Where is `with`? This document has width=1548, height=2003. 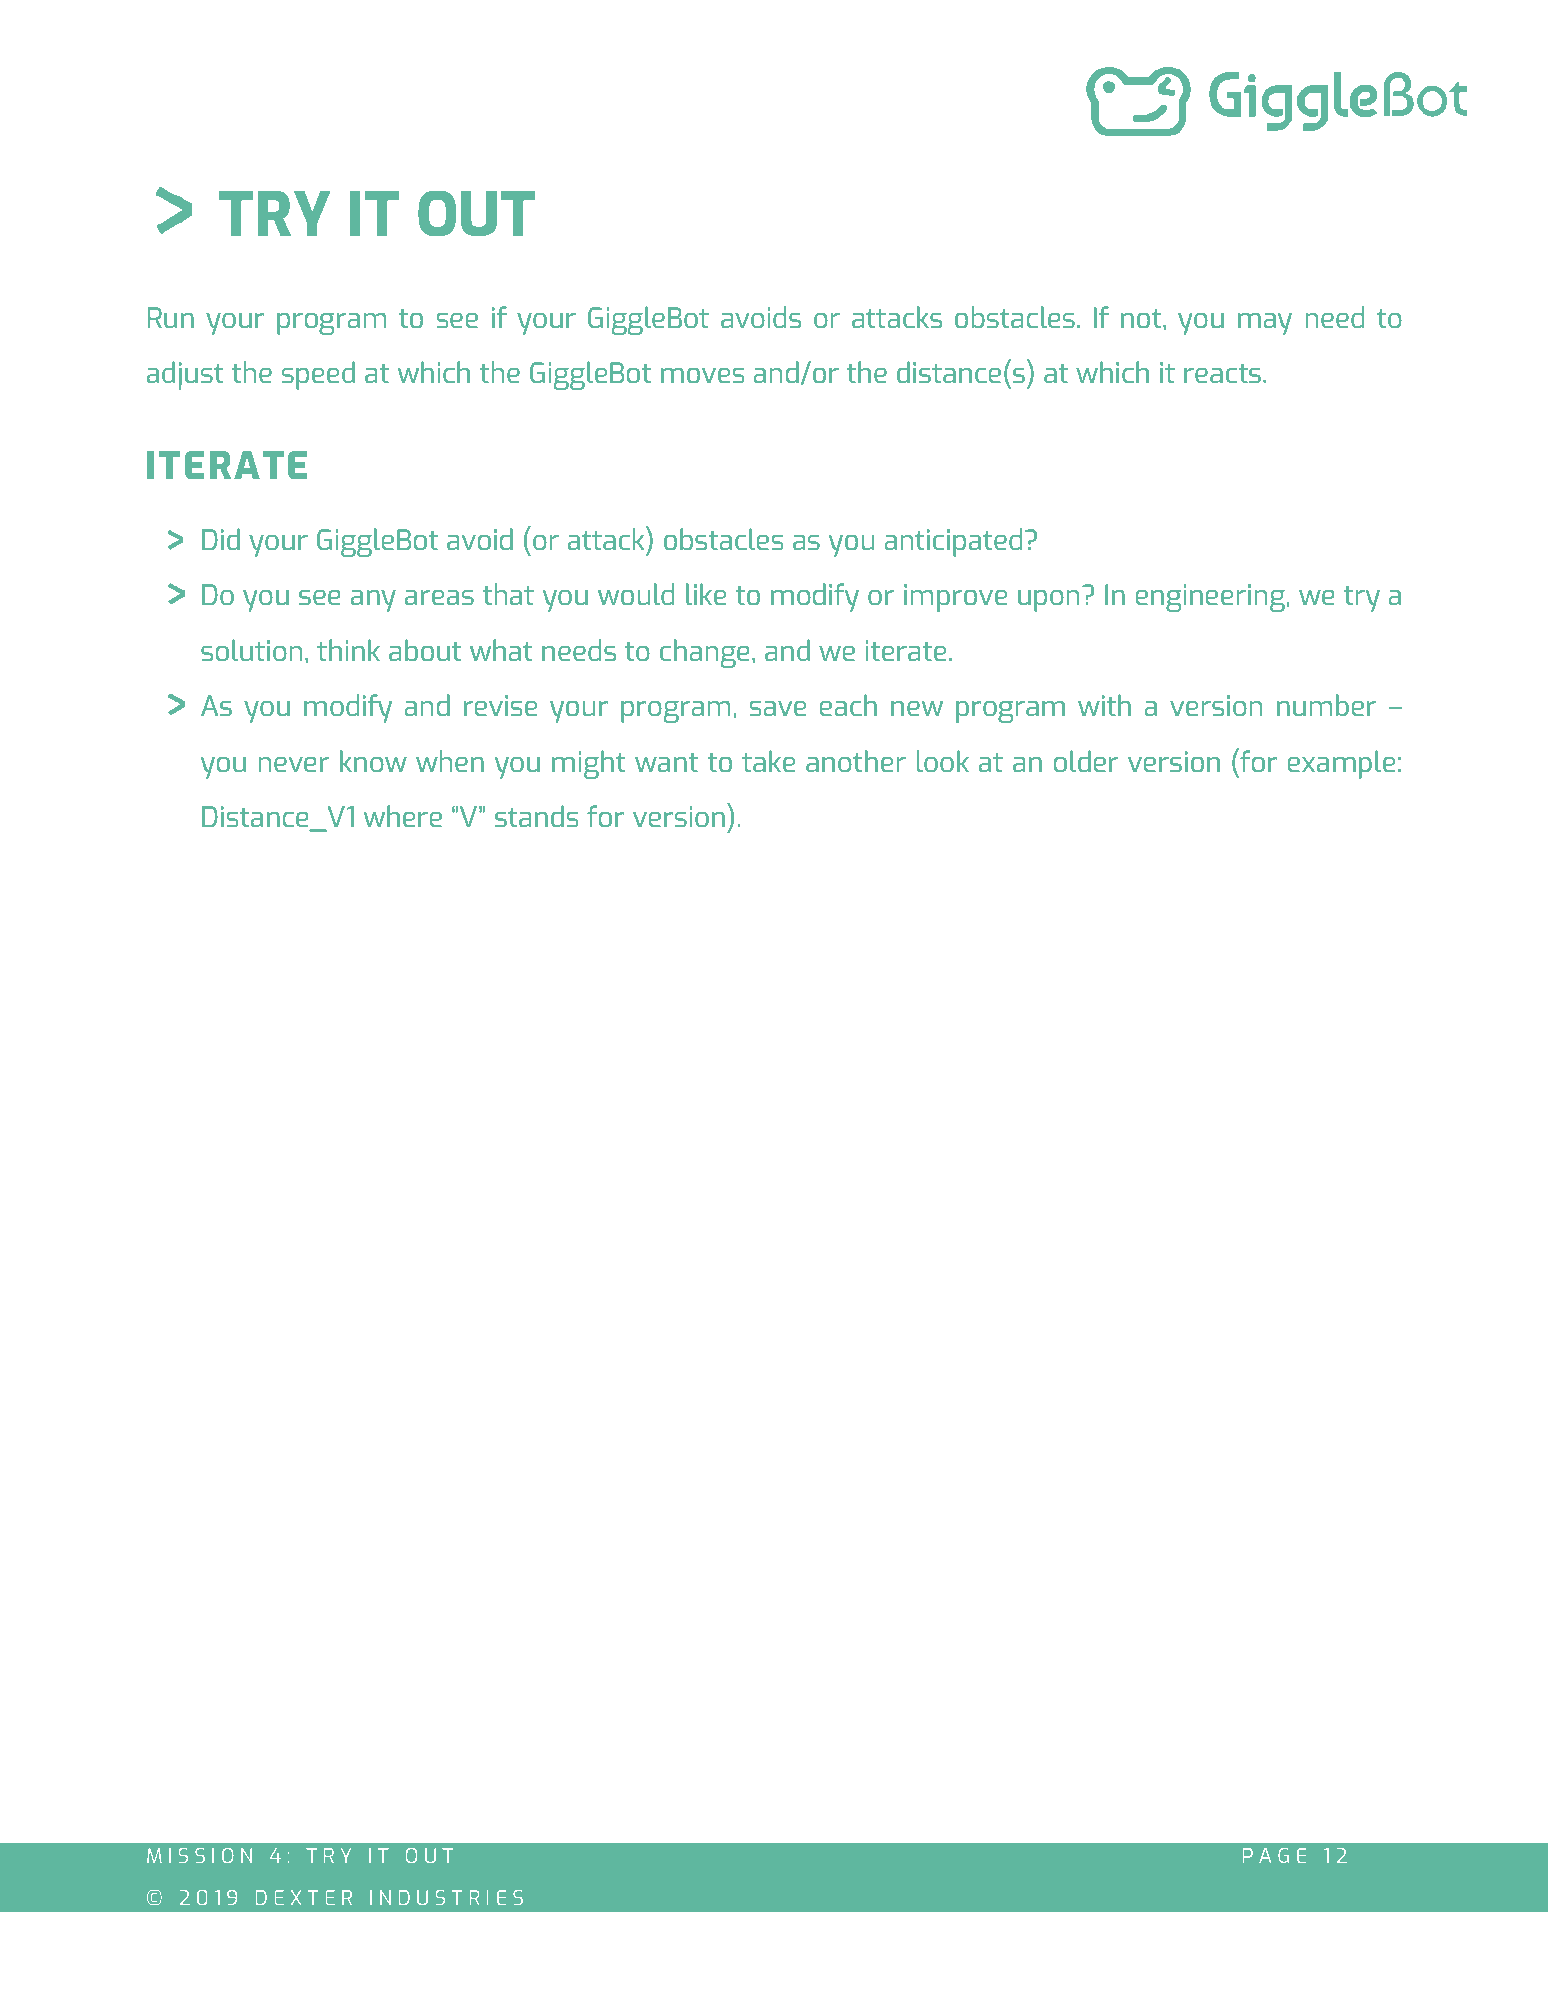
with is located at coordinates (1104, 705).
